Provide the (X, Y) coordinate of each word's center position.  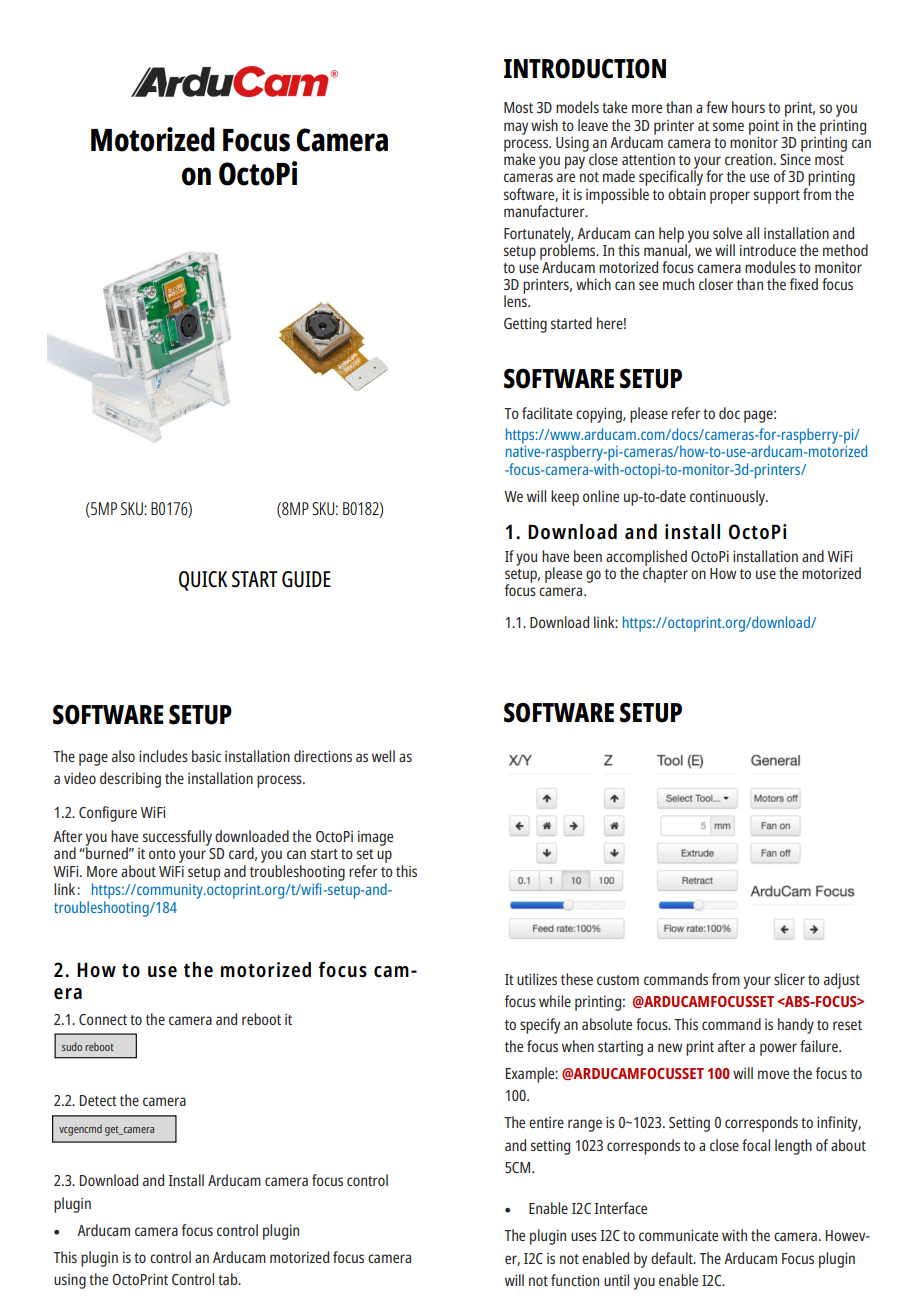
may (516, 128)
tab (229, 1279)
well (383, 756)
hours (748, 107)
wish (544, 125)
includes (163, 756)
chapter (665, 574)
